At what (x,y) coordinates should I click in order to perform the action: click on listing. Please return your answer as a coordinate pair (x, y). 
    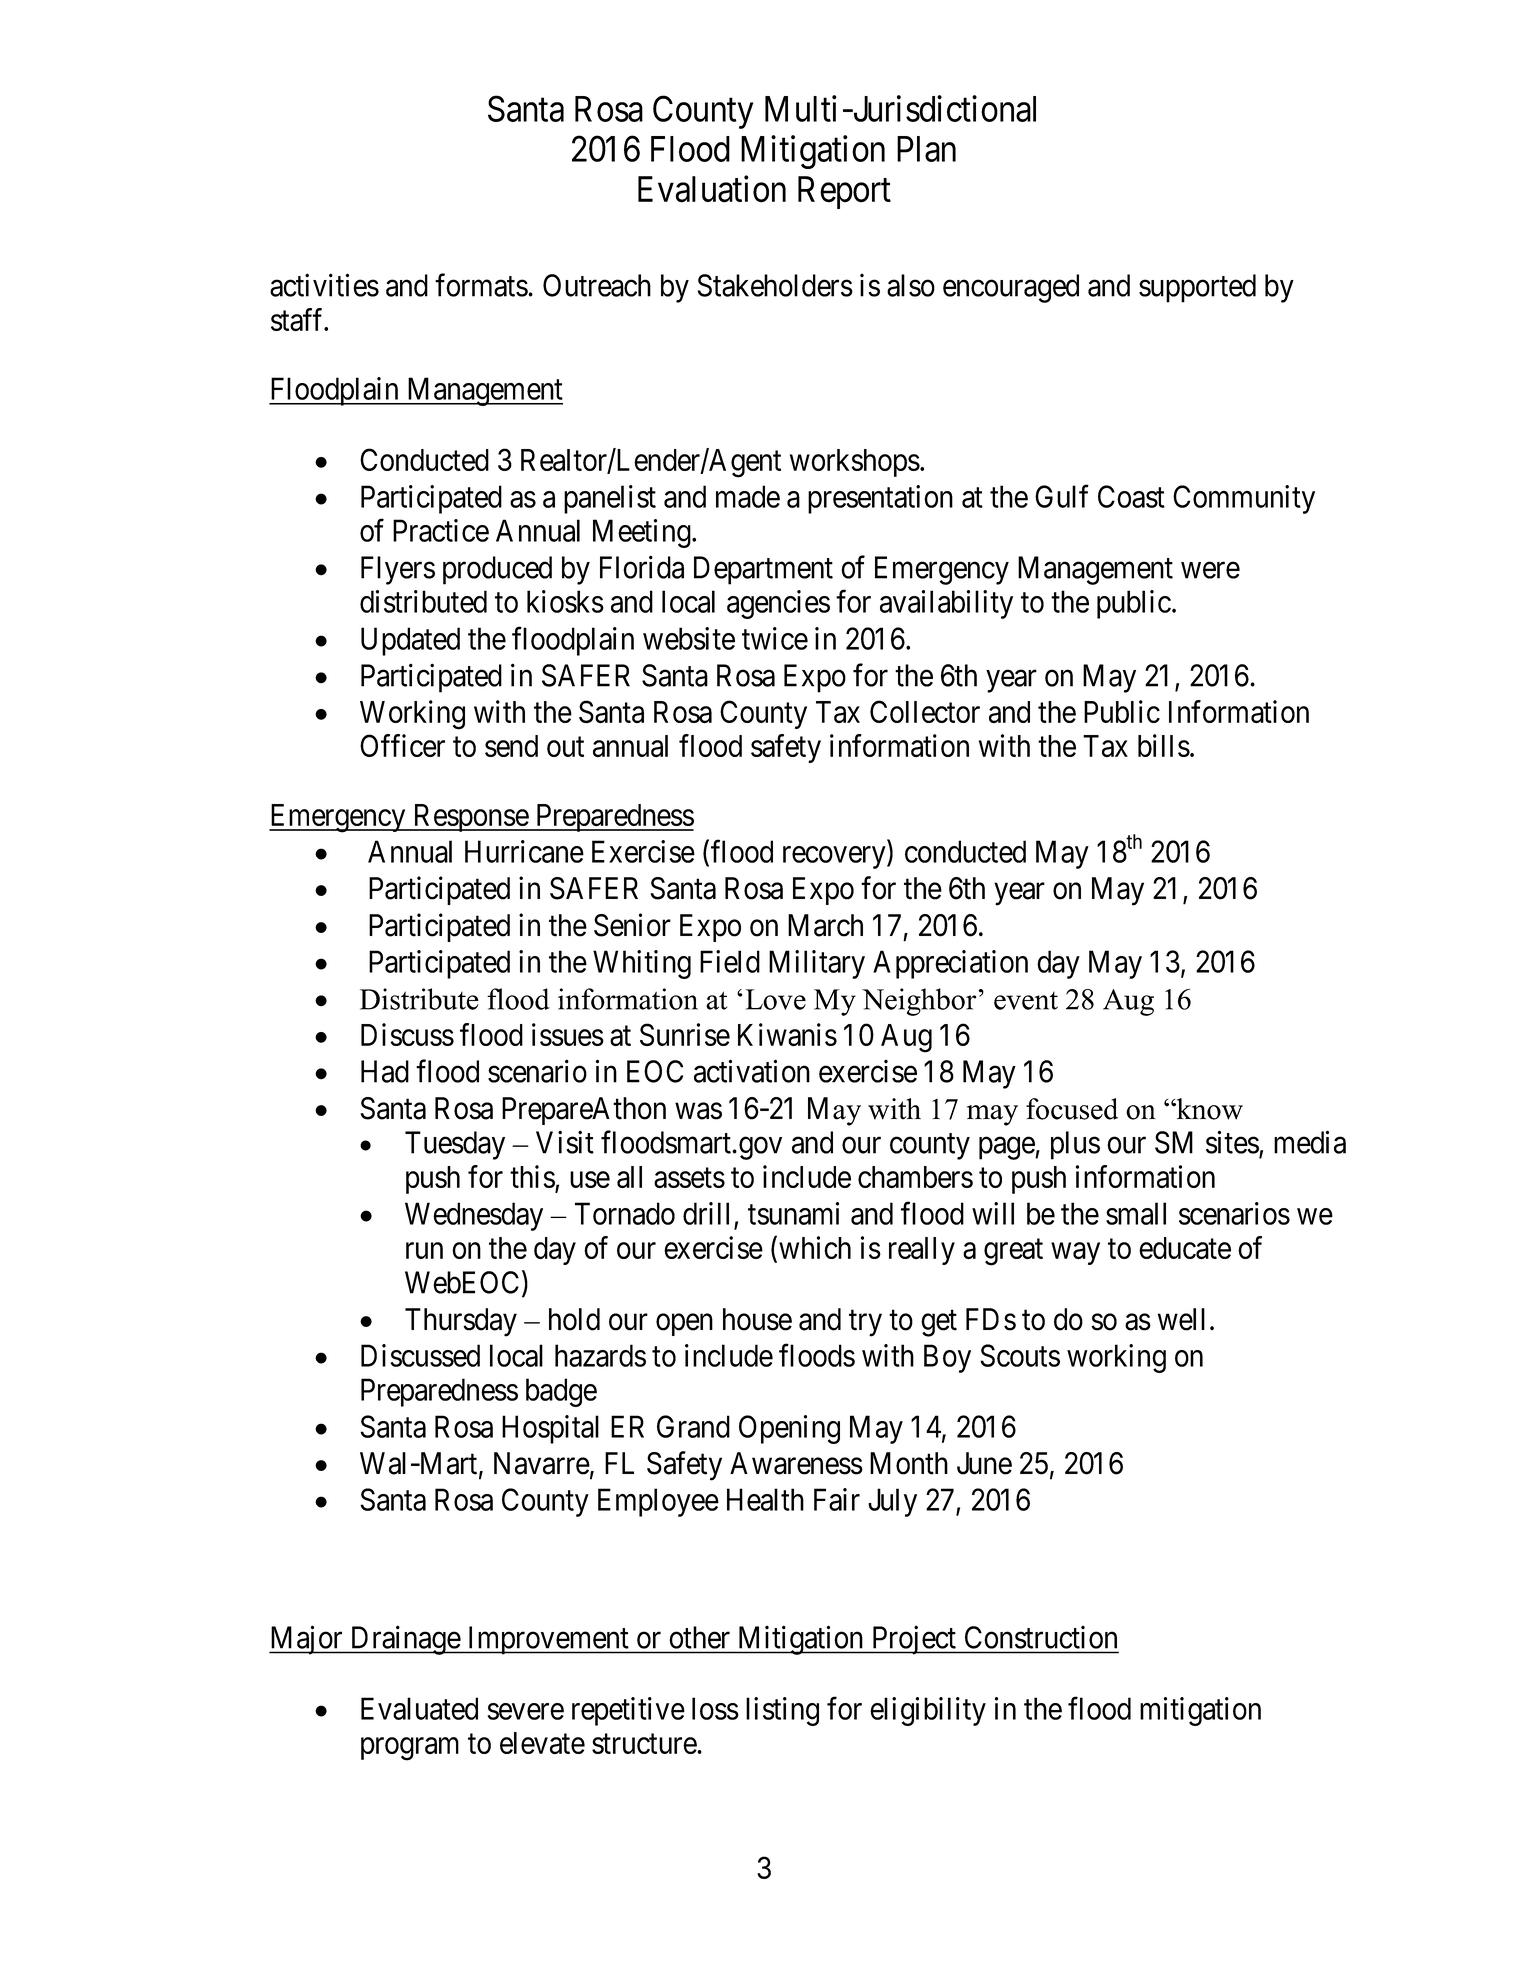
    Looking at the image, I should click on (782, 1711).
